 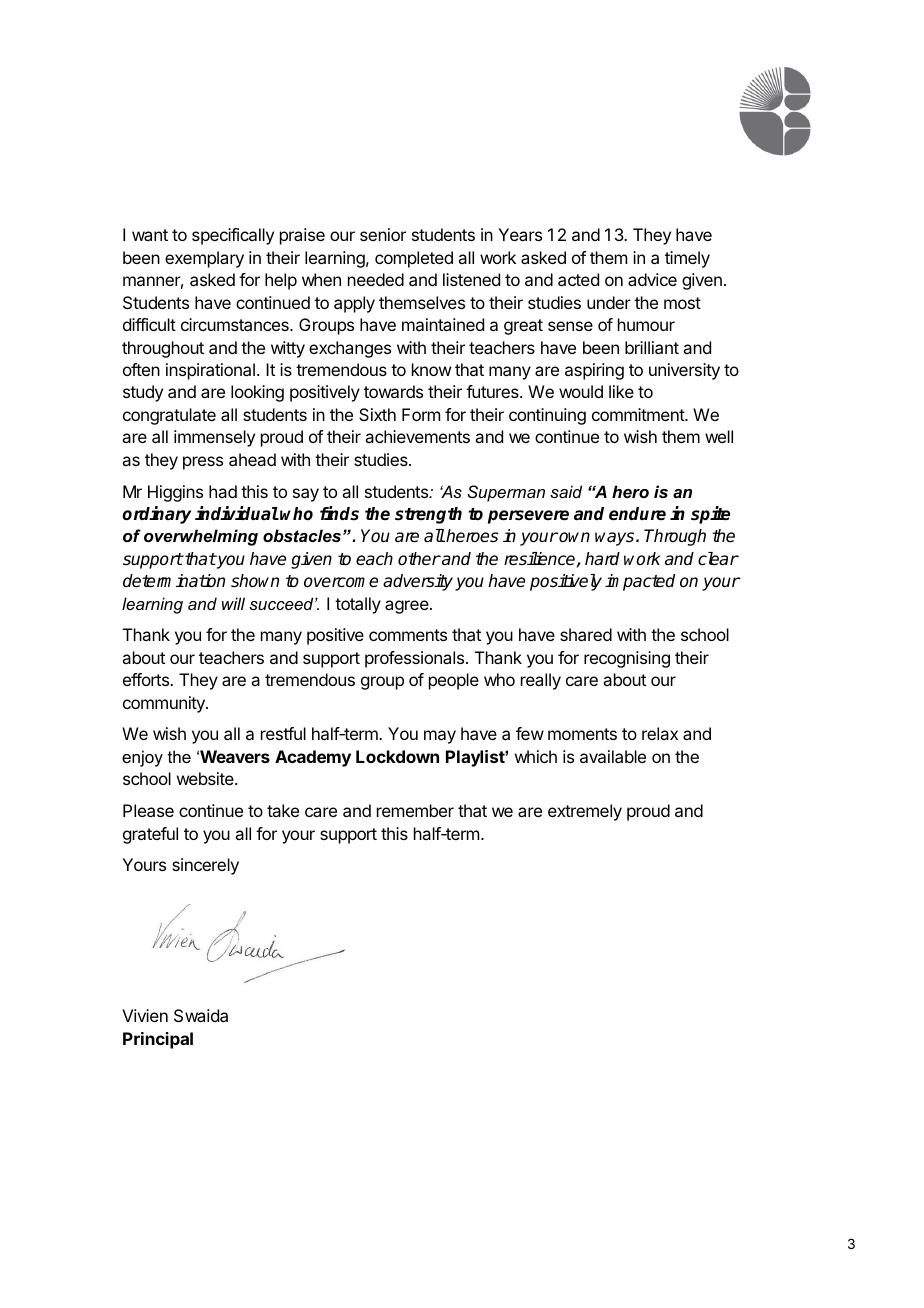 What do you see at coordinates (204, 259) in the screenshot?
I see `exemplary` at bounding box center [204, 259].
